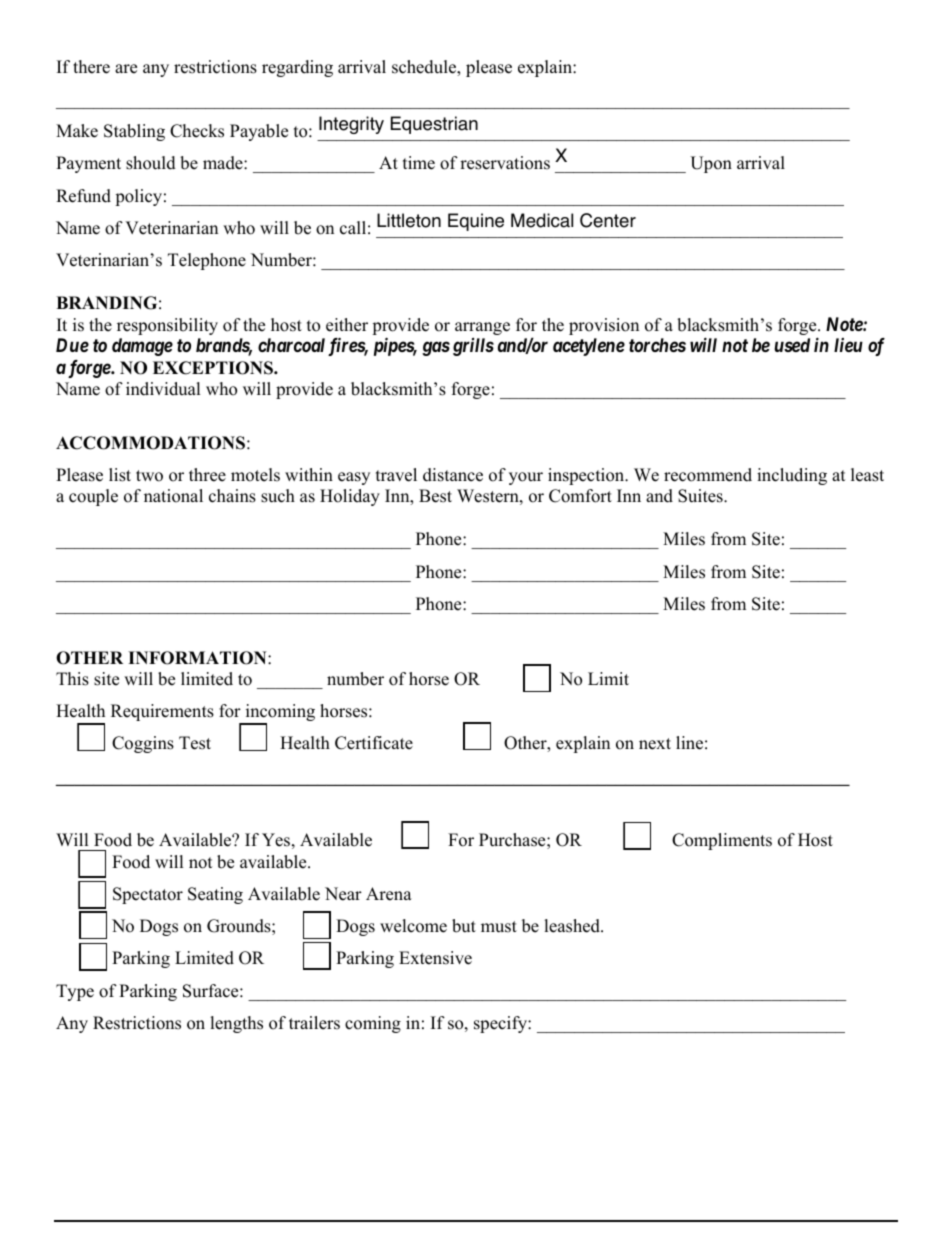 This document has height=1233, width=952. I want to click on Checks, so click(197, 131).
